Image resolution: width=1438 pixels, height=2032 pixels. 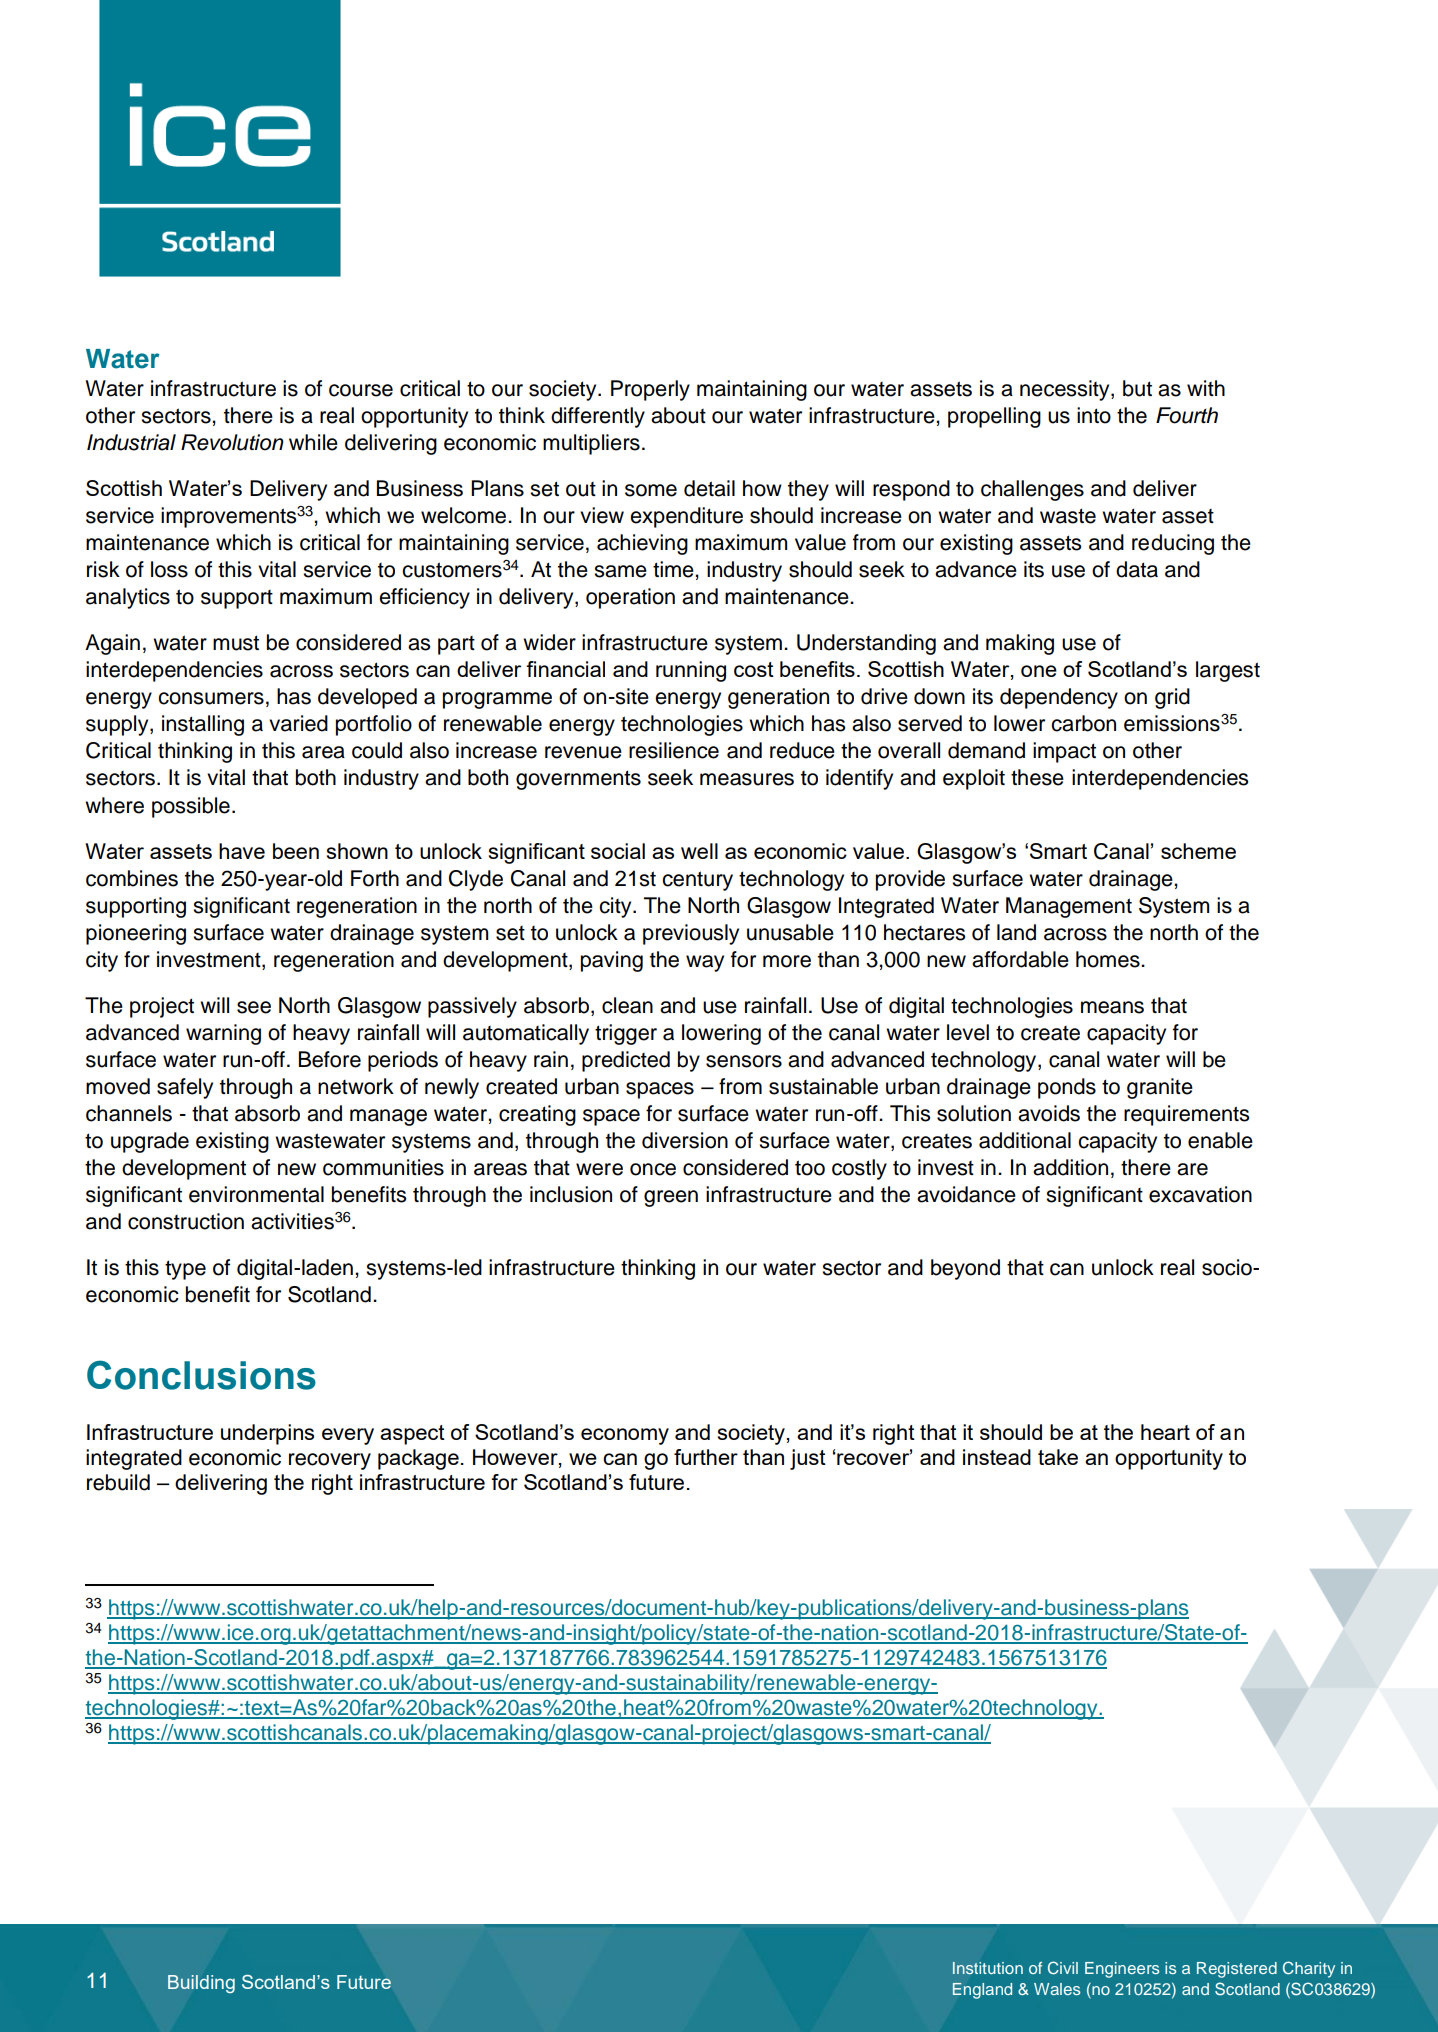 What do you see at coordinates (232, 442) in the page?
I see `Revolution` at bounding box center [232, 442].
